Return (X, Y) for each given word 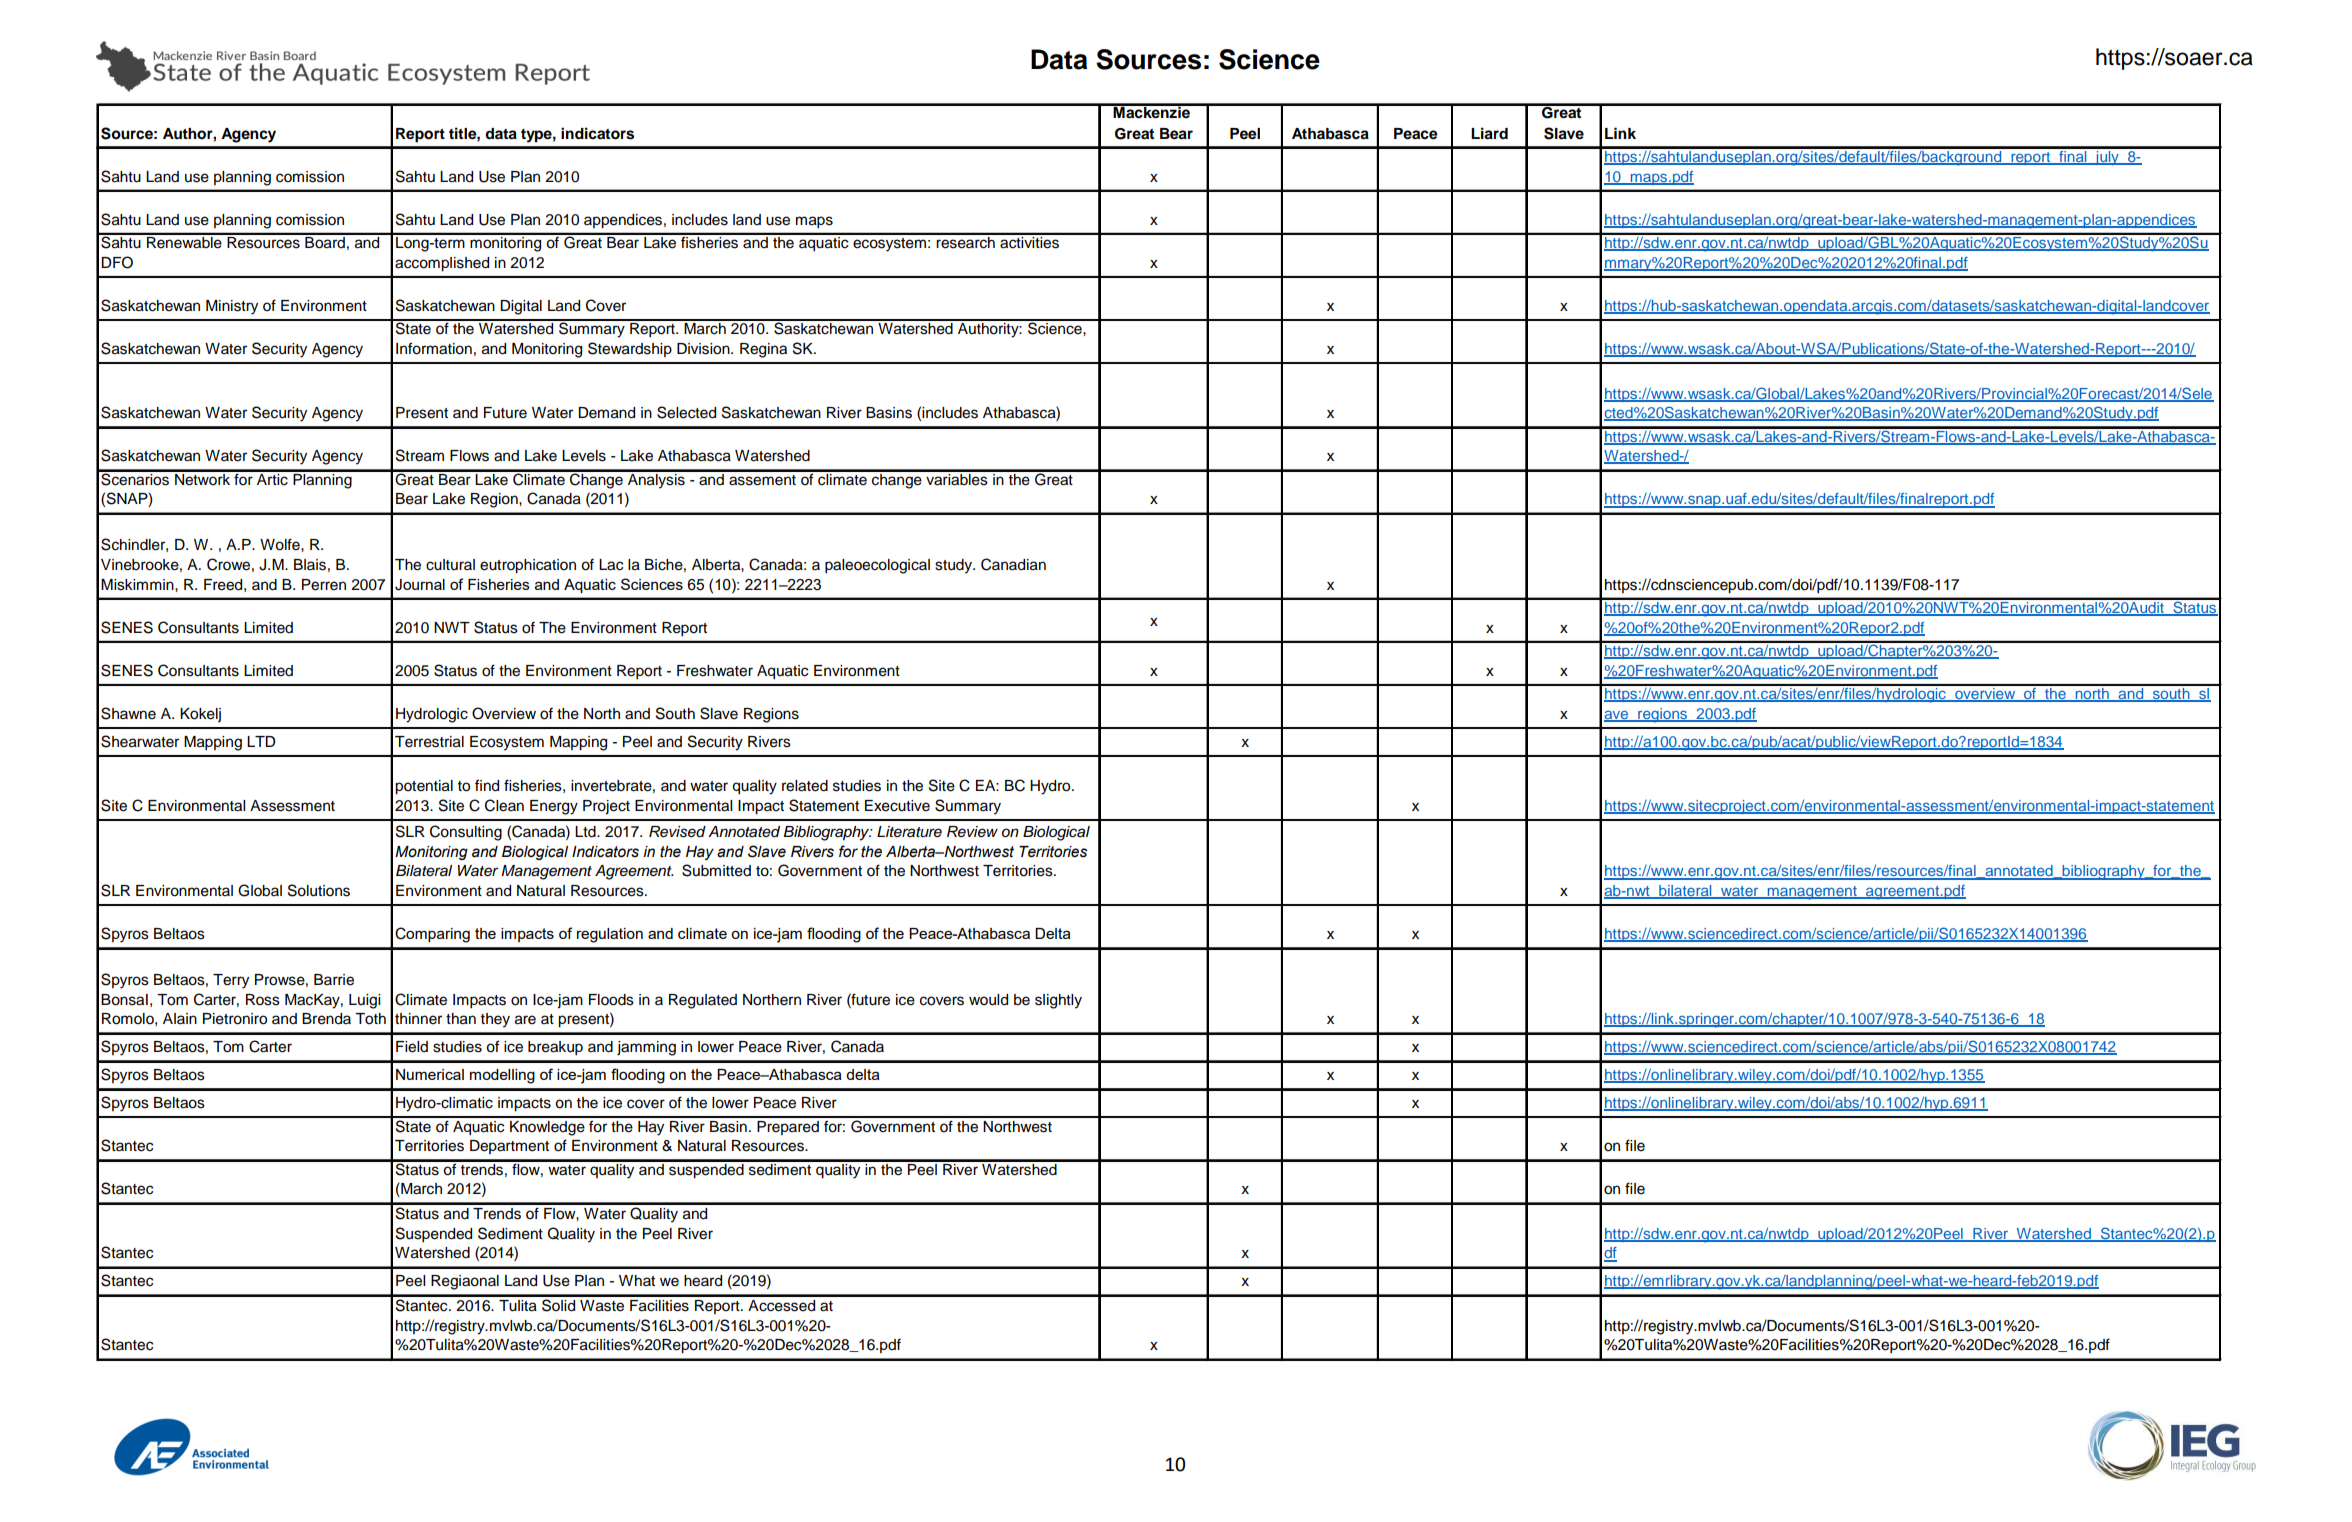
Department (509, 1147)
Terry (231, 981)
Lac (611, 565)
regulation (610, 935)
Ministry (232, 307)
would (988, 1000)
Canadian (1013, 564)
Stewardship (630, 349)
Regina (763, 350)
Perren (324, 585)
